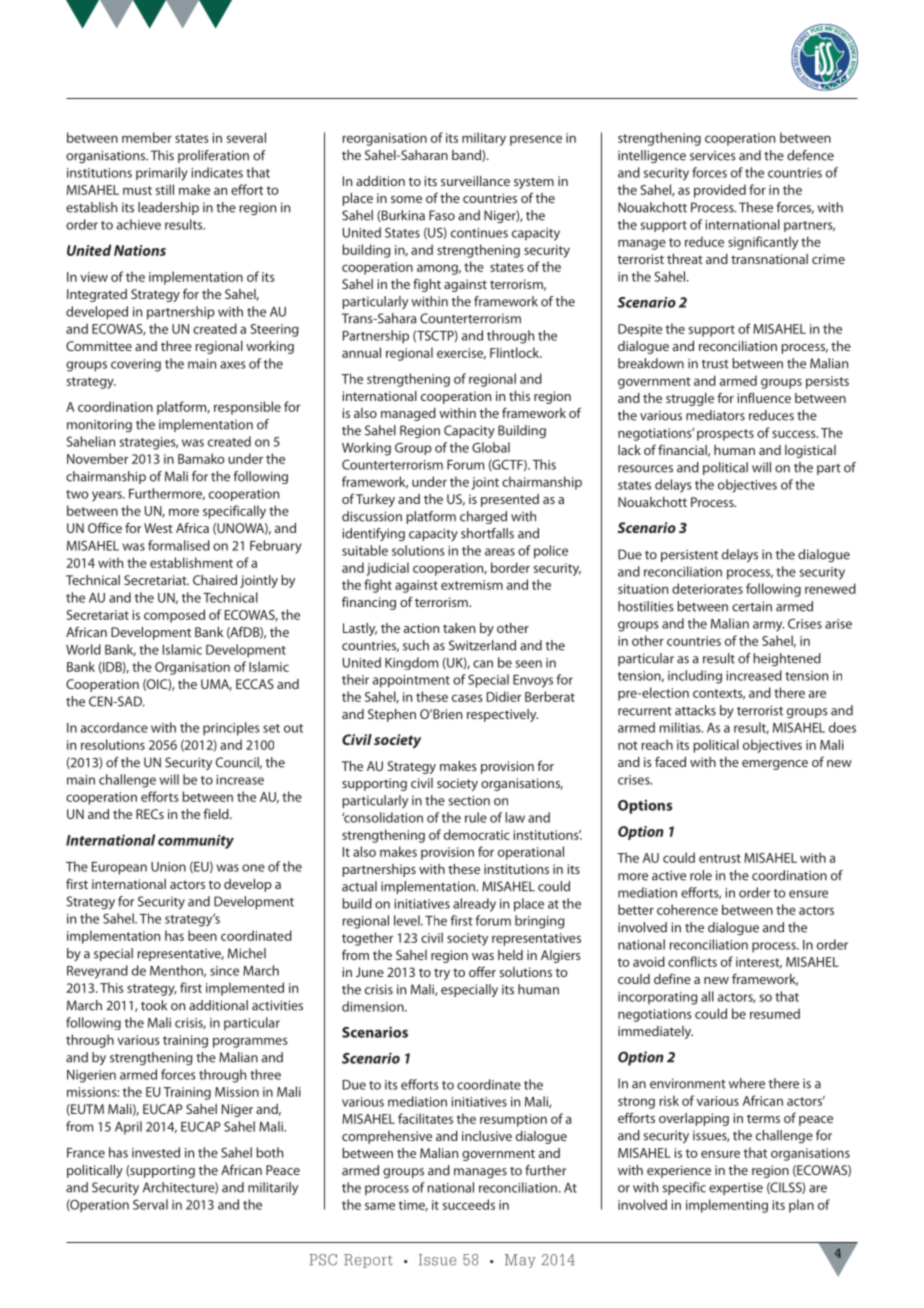  I want to click on implementing, so click(727, 1206).
